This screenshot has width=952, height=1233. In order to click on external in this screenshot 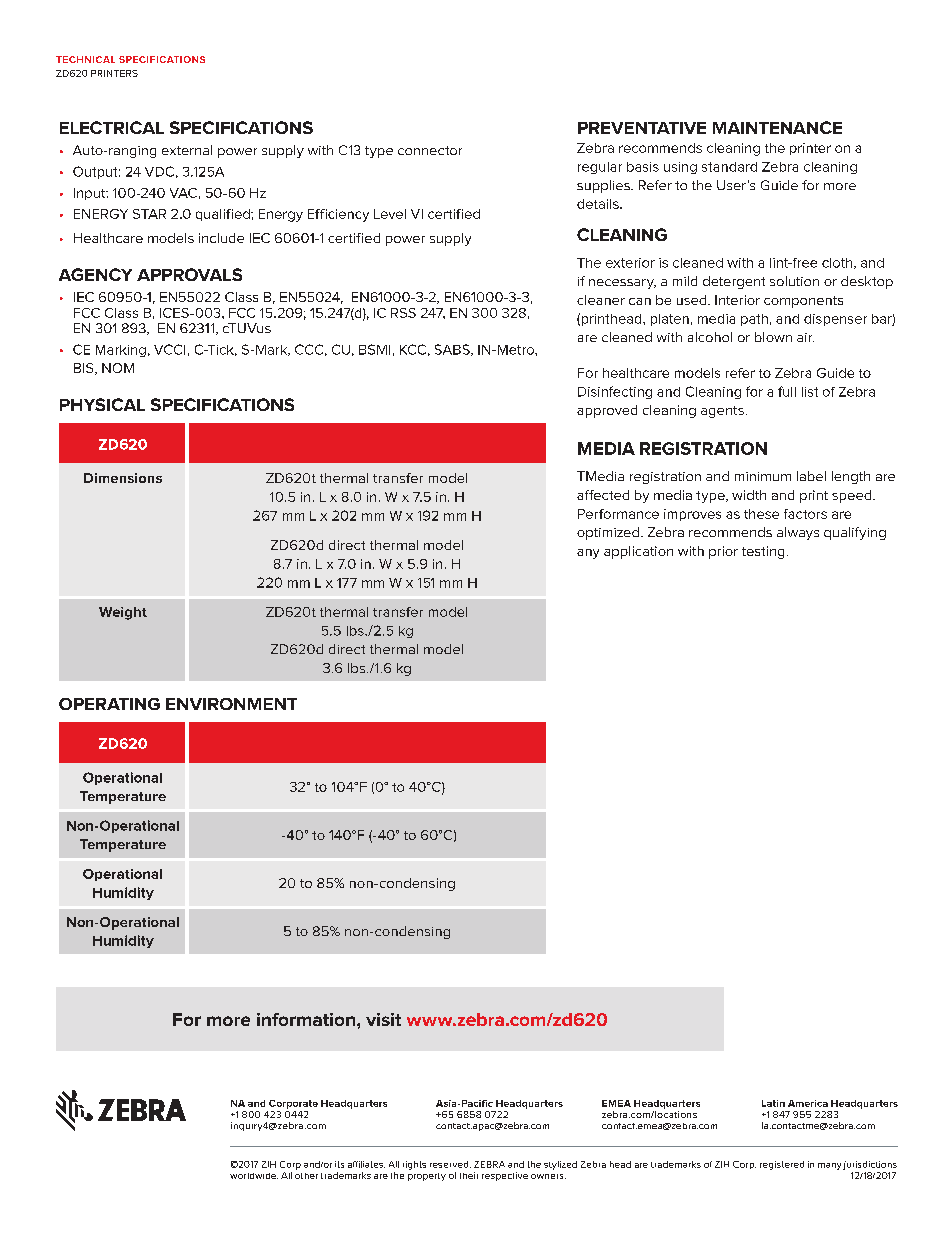, I will do `click(187, 150)`.
